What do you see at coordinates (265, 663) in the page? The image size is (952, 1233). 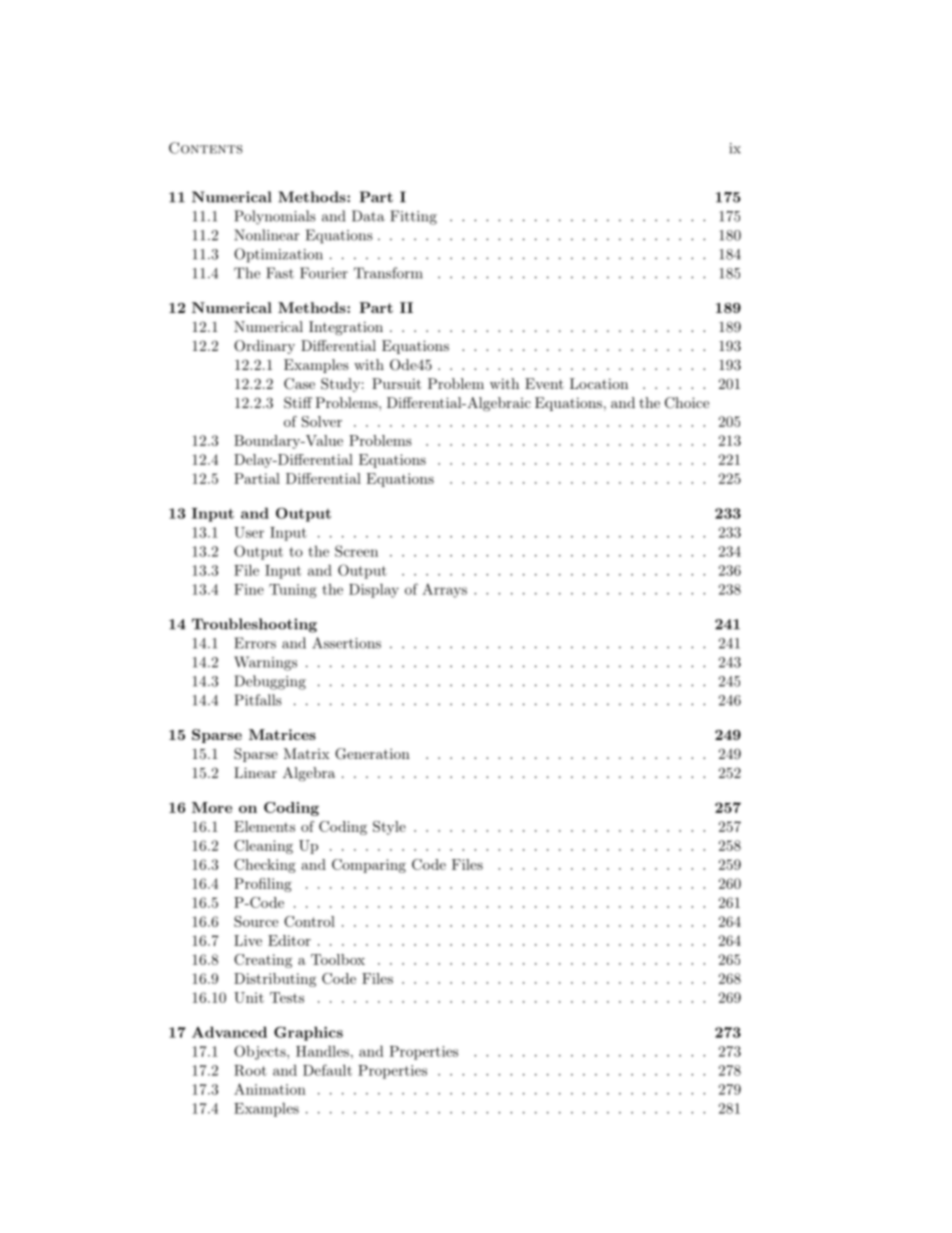 I see `Warnings` at bounding box center [265, 663].
